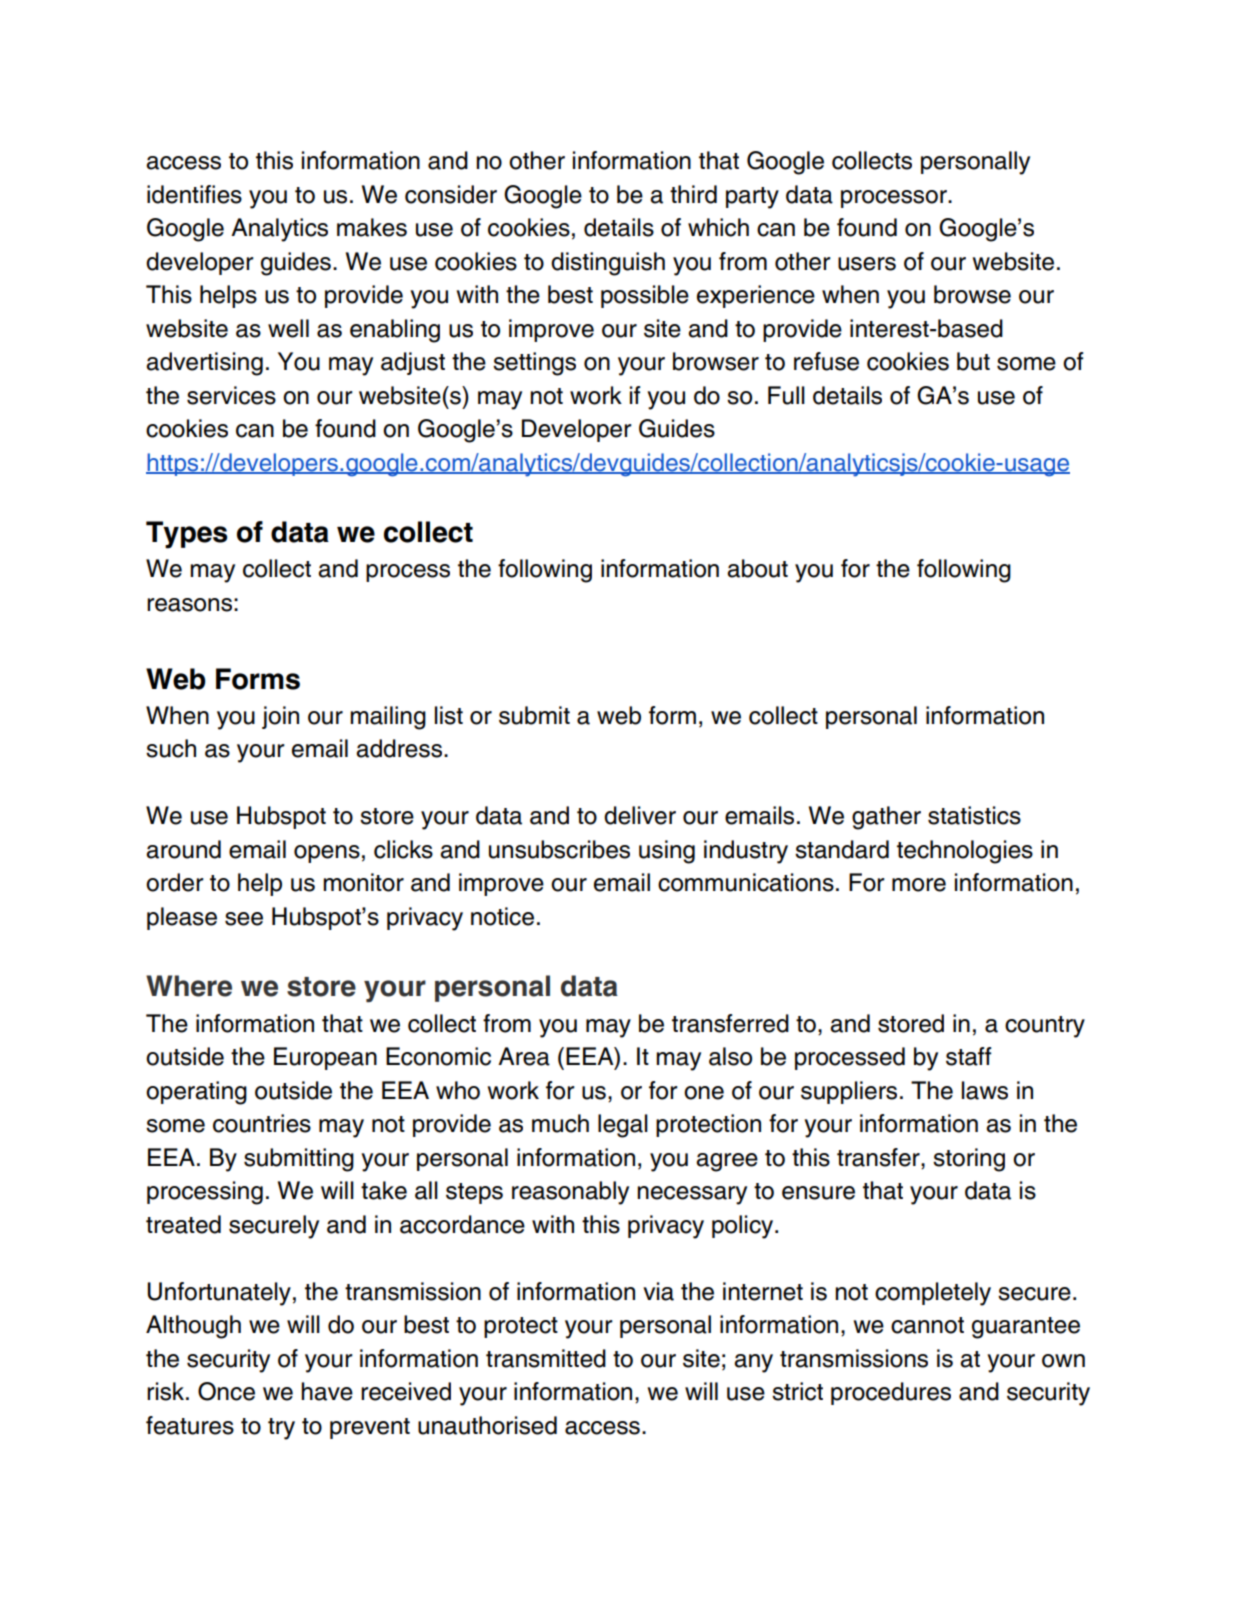 The width and height of the screenshot is (1243, 1609). I want to click on distinguish, so click(608, 264).
